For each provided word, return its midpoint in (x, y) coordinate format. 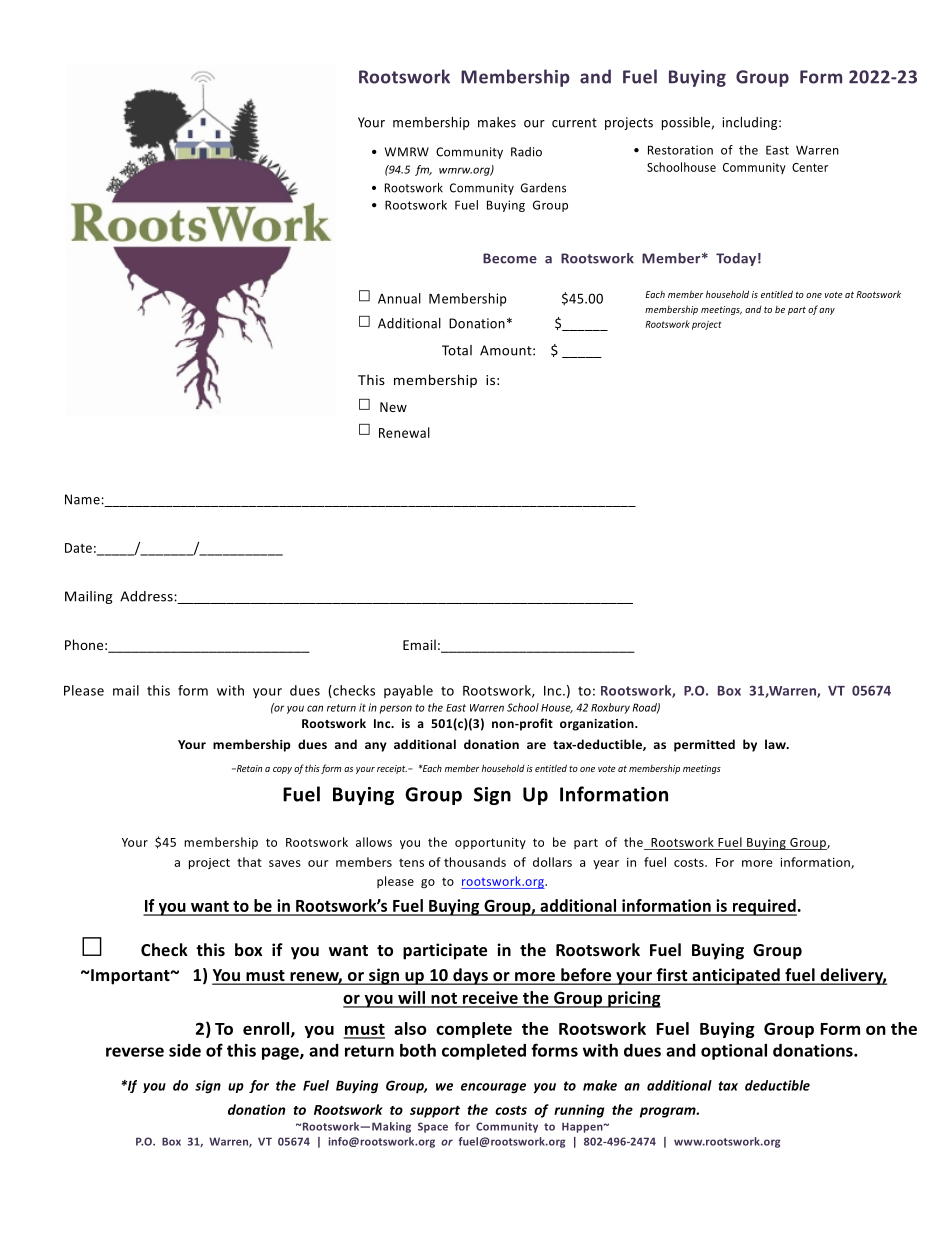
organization (598, 725)
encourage (493, 1088)
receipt (392, 769)
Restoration (680, 150)
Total (457, 350)
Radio (526, 152)
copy (282, 770)
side (185, 1050)
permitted (704, 745)
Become (510, 258)
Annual (399, 298)
